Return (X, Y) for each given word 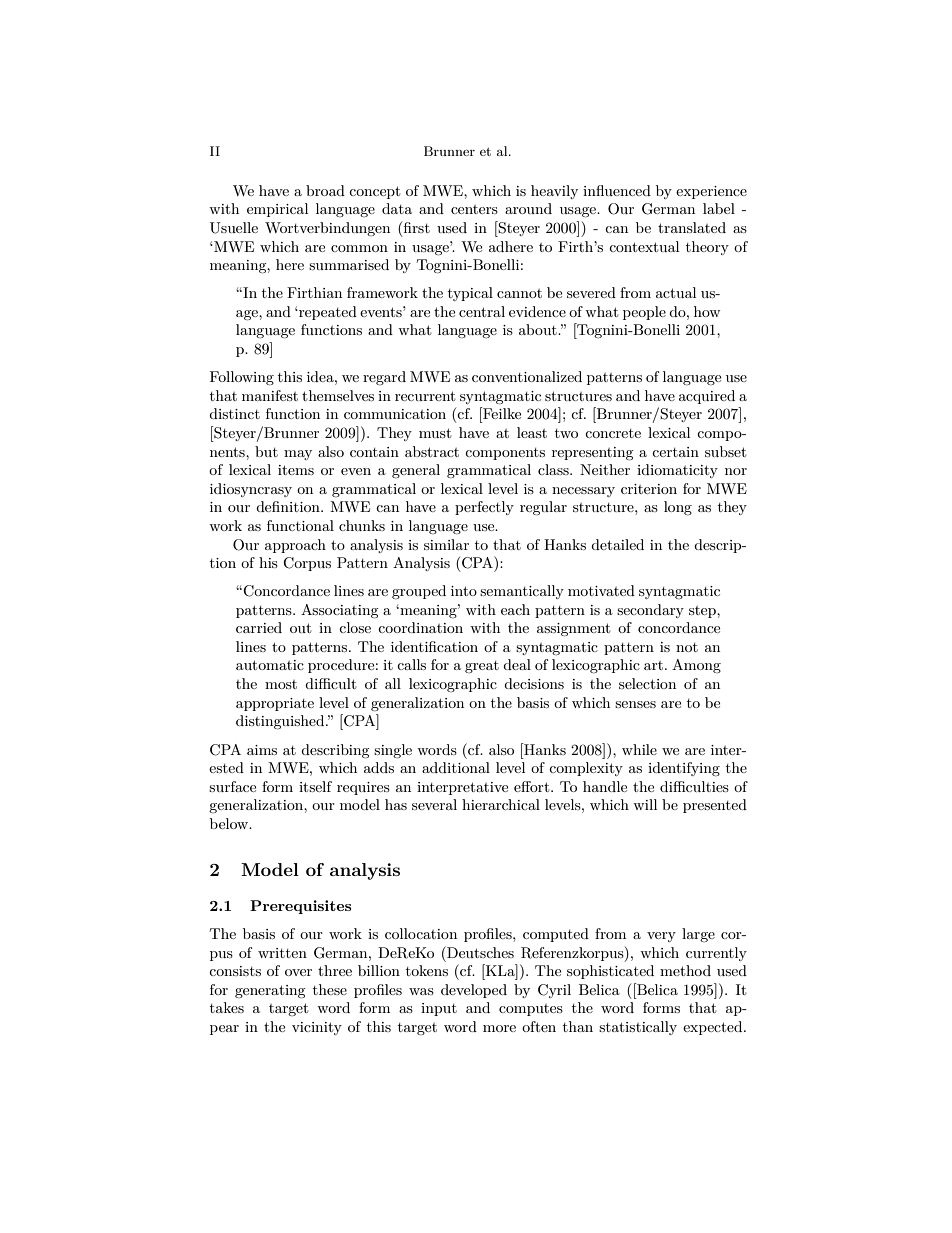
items (296, 470)
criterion (649, 489)
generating (270, 991)
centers (474, 209)
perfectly (484, 508)
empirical (277, 210)
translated (692, 227)
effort (533, 786)
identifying (684, 769)
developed (474, 991)
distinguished (281, 722)
